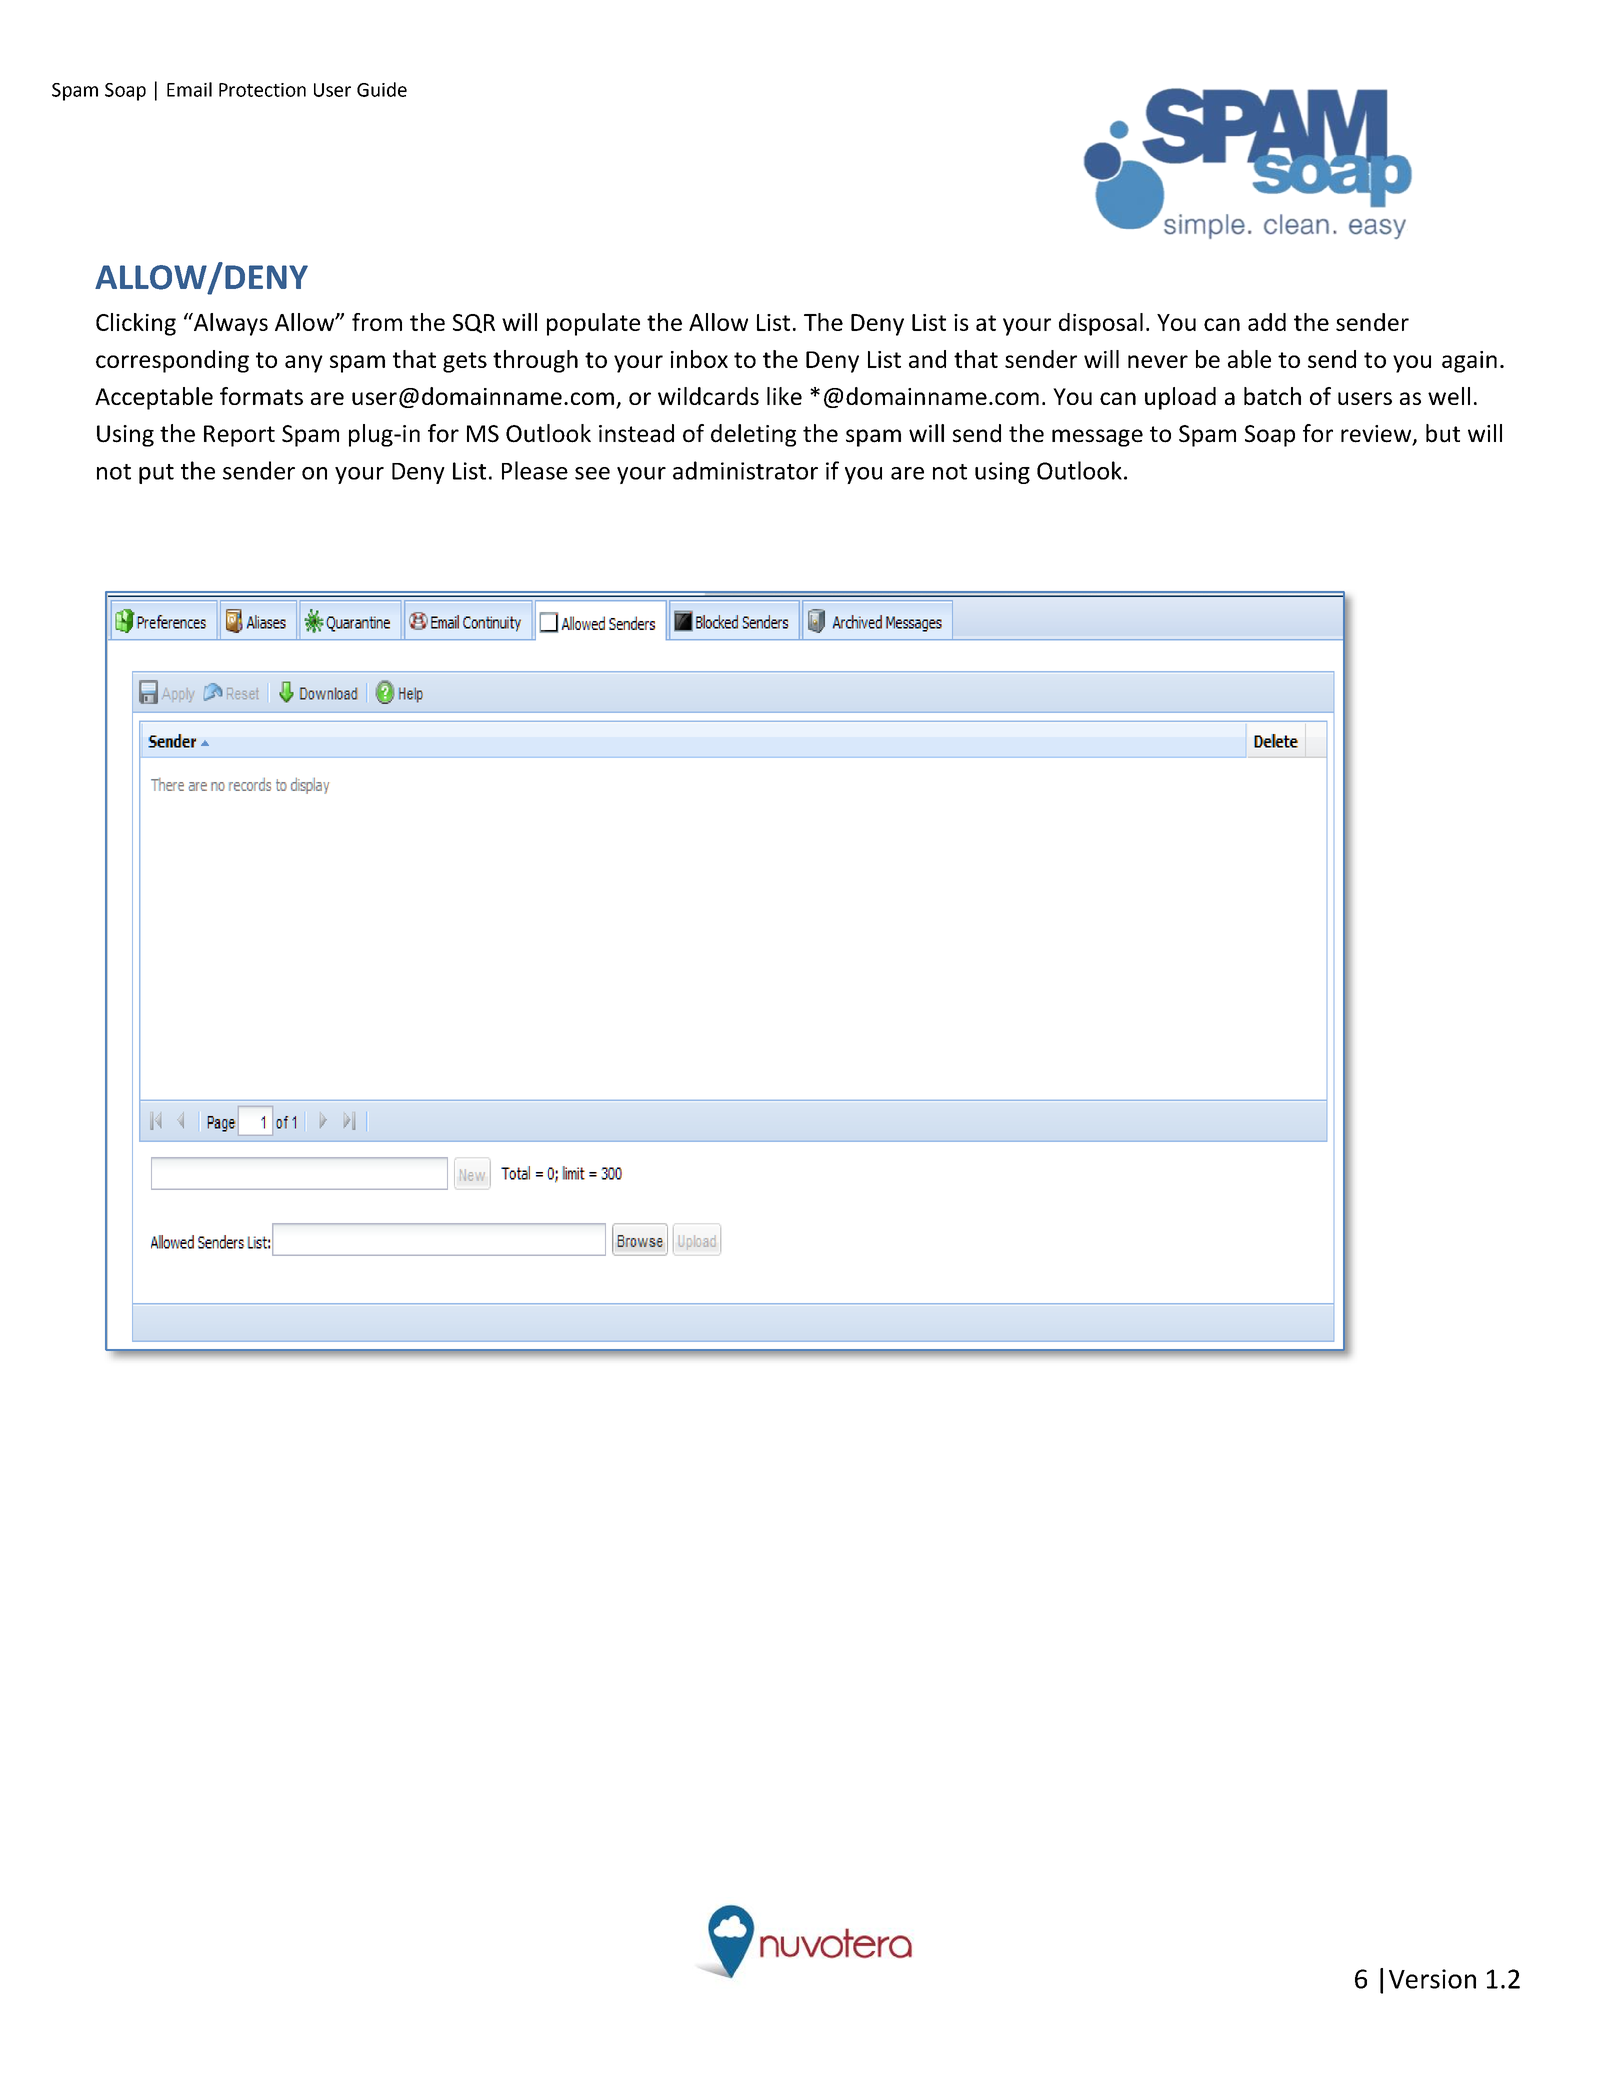  What do you see at coordinates (156, 474) in the page?
I see `put` at bounding box center [156, 474].
